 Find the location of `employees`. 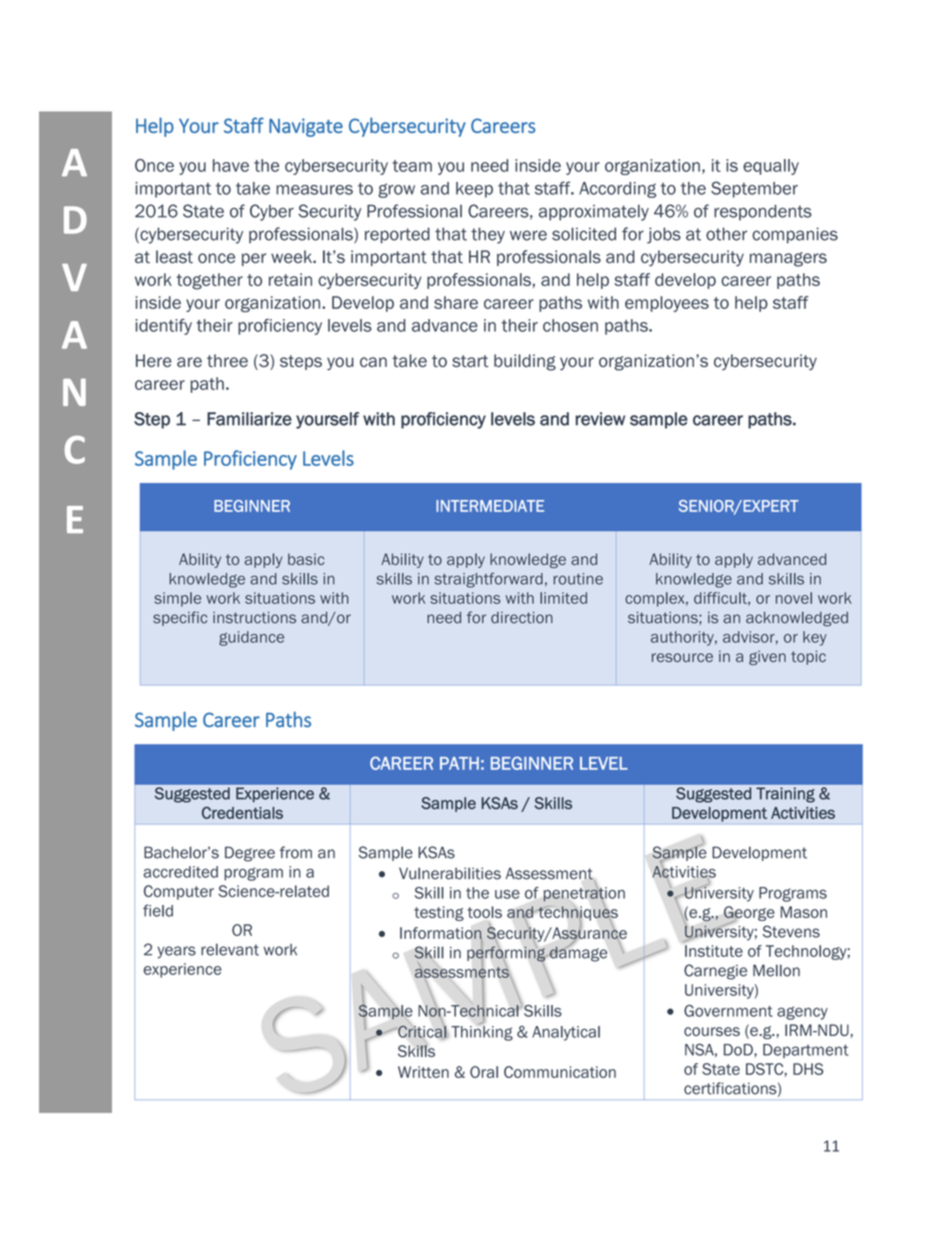

employees is located at coordinates (667, 304).
